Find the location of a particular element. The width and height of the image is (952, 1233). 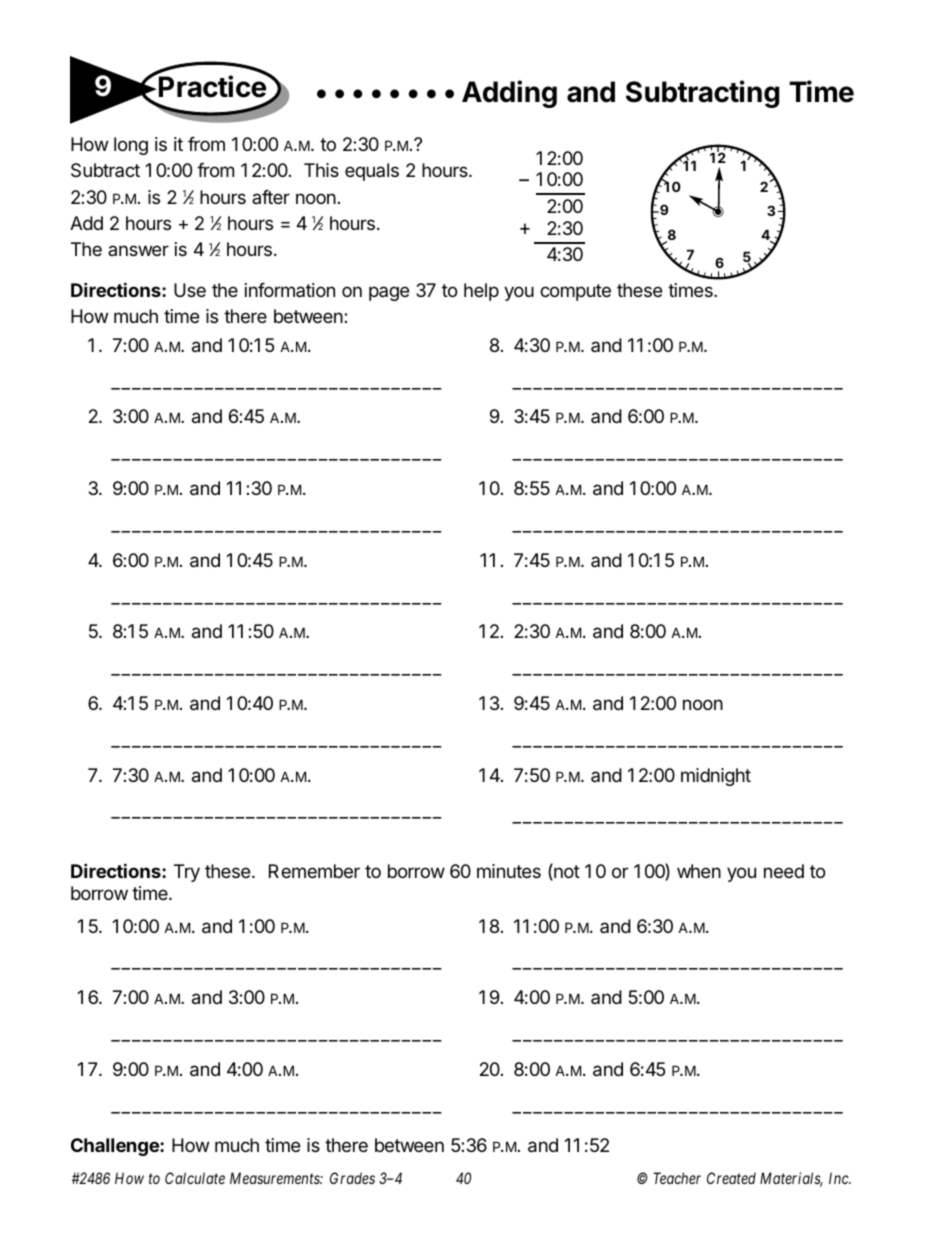

compute is located at coordinates (575, 292).
